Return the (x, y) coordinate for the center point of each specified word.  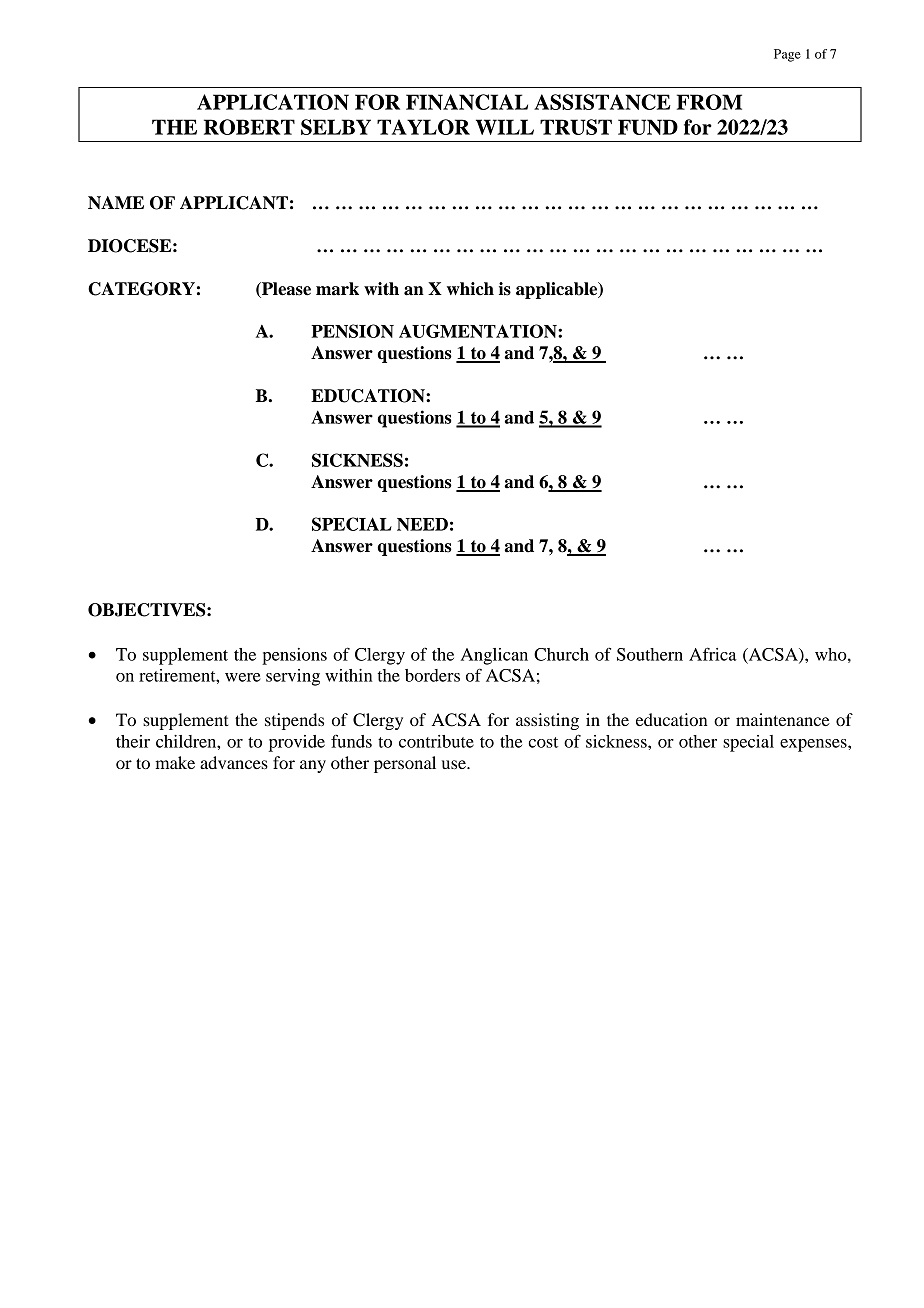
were (243, 677)
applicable (558, 290)
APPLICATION (273, 102)
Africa (713, 654)
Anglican (494, 656)
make (175, 762)
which (470, 289)
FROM (709, 102)
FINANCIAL (467, 102)
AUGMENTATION (479, 331)
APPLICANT (234, 203)
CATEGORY (141, 289)
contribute (436, 741)
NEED (422, 524)
